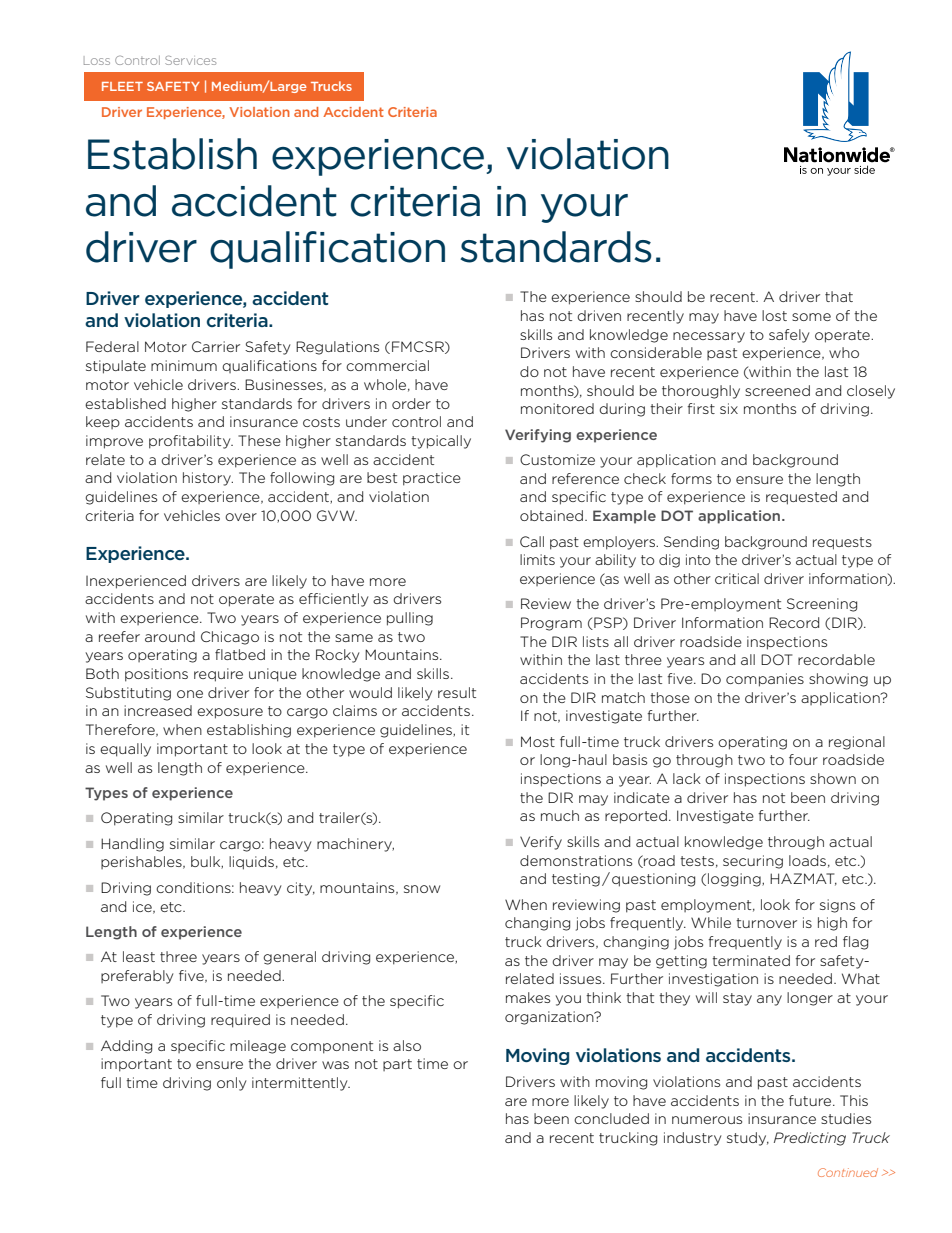 This page has width=952, height=1233. I want to click on four, so click(803, 759).
